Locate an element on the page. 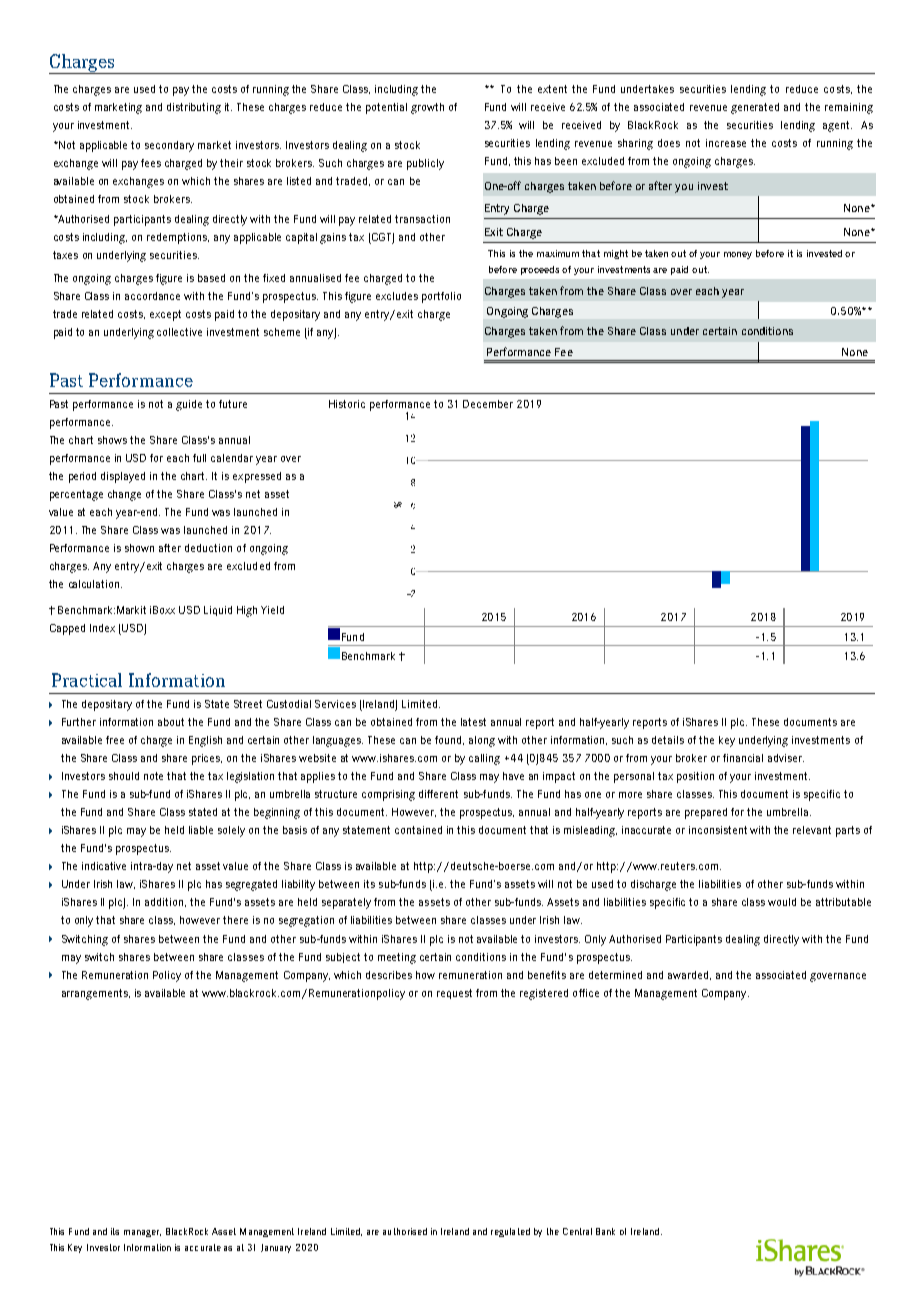 The height and width of the image is (1308, 924). manager is located at coordinates (142, 1233).
